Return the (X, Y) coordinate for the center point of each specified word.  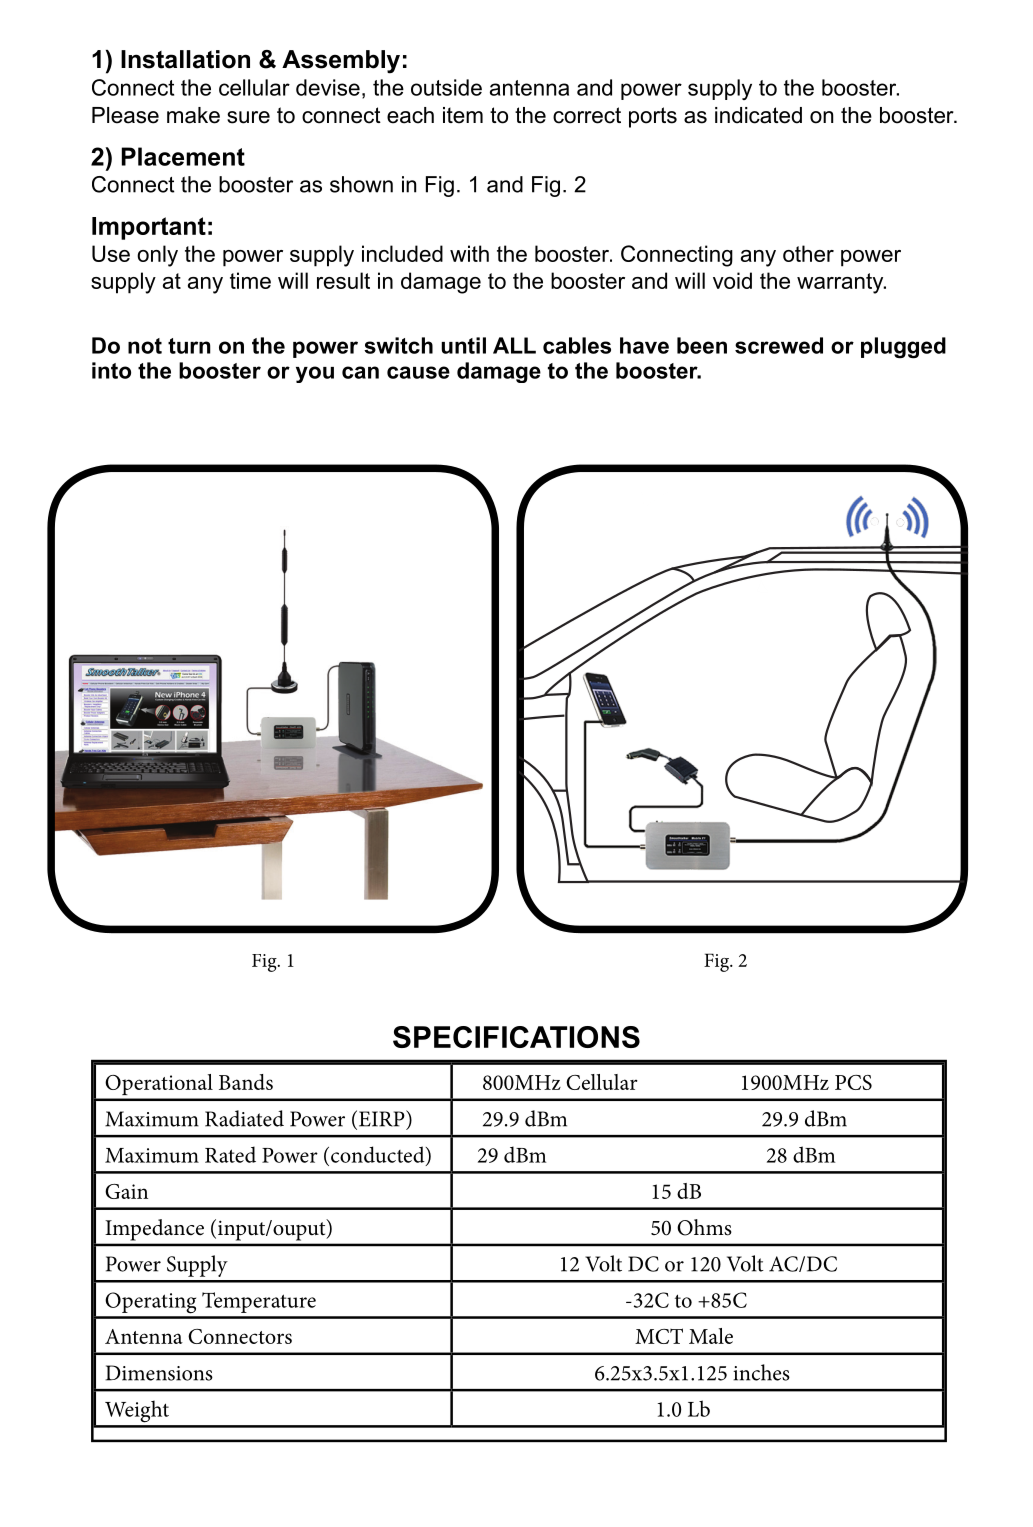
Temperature (259, 1302)
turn (189, 346)
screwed (779, 345)
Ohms (704, 1227)
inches (761, 1372)
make (193, 115)
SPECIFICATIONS (516, 1037)
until (463, 345)
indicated (758, 115)
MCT (659, 1336)
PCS (853, 1082)
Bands (246, 1082)
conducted (379, 1155)
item (463, 115)
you (315, 374)
